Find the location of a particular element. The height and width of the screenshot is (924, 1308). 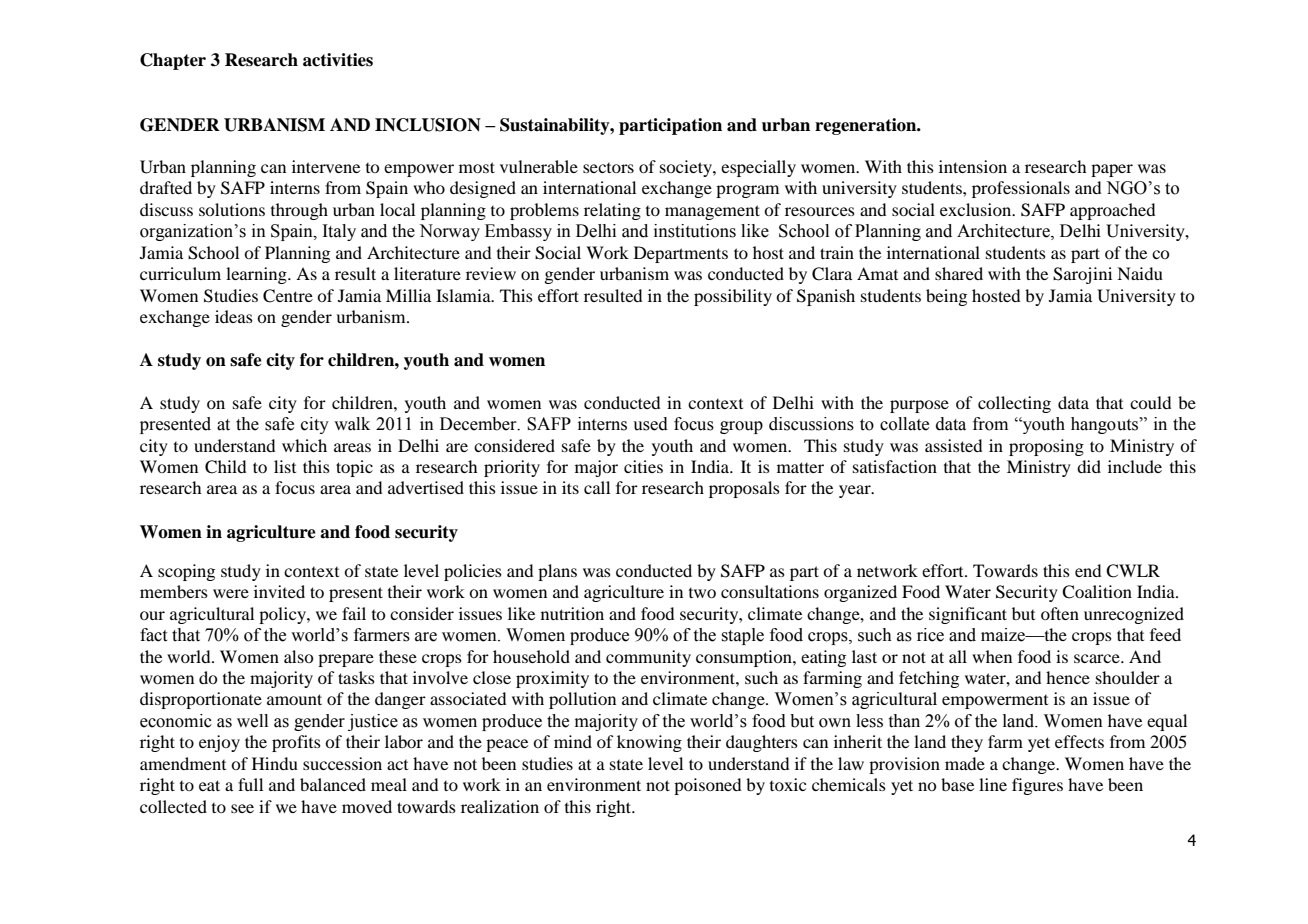

list is located at coordinates (285, 466).
